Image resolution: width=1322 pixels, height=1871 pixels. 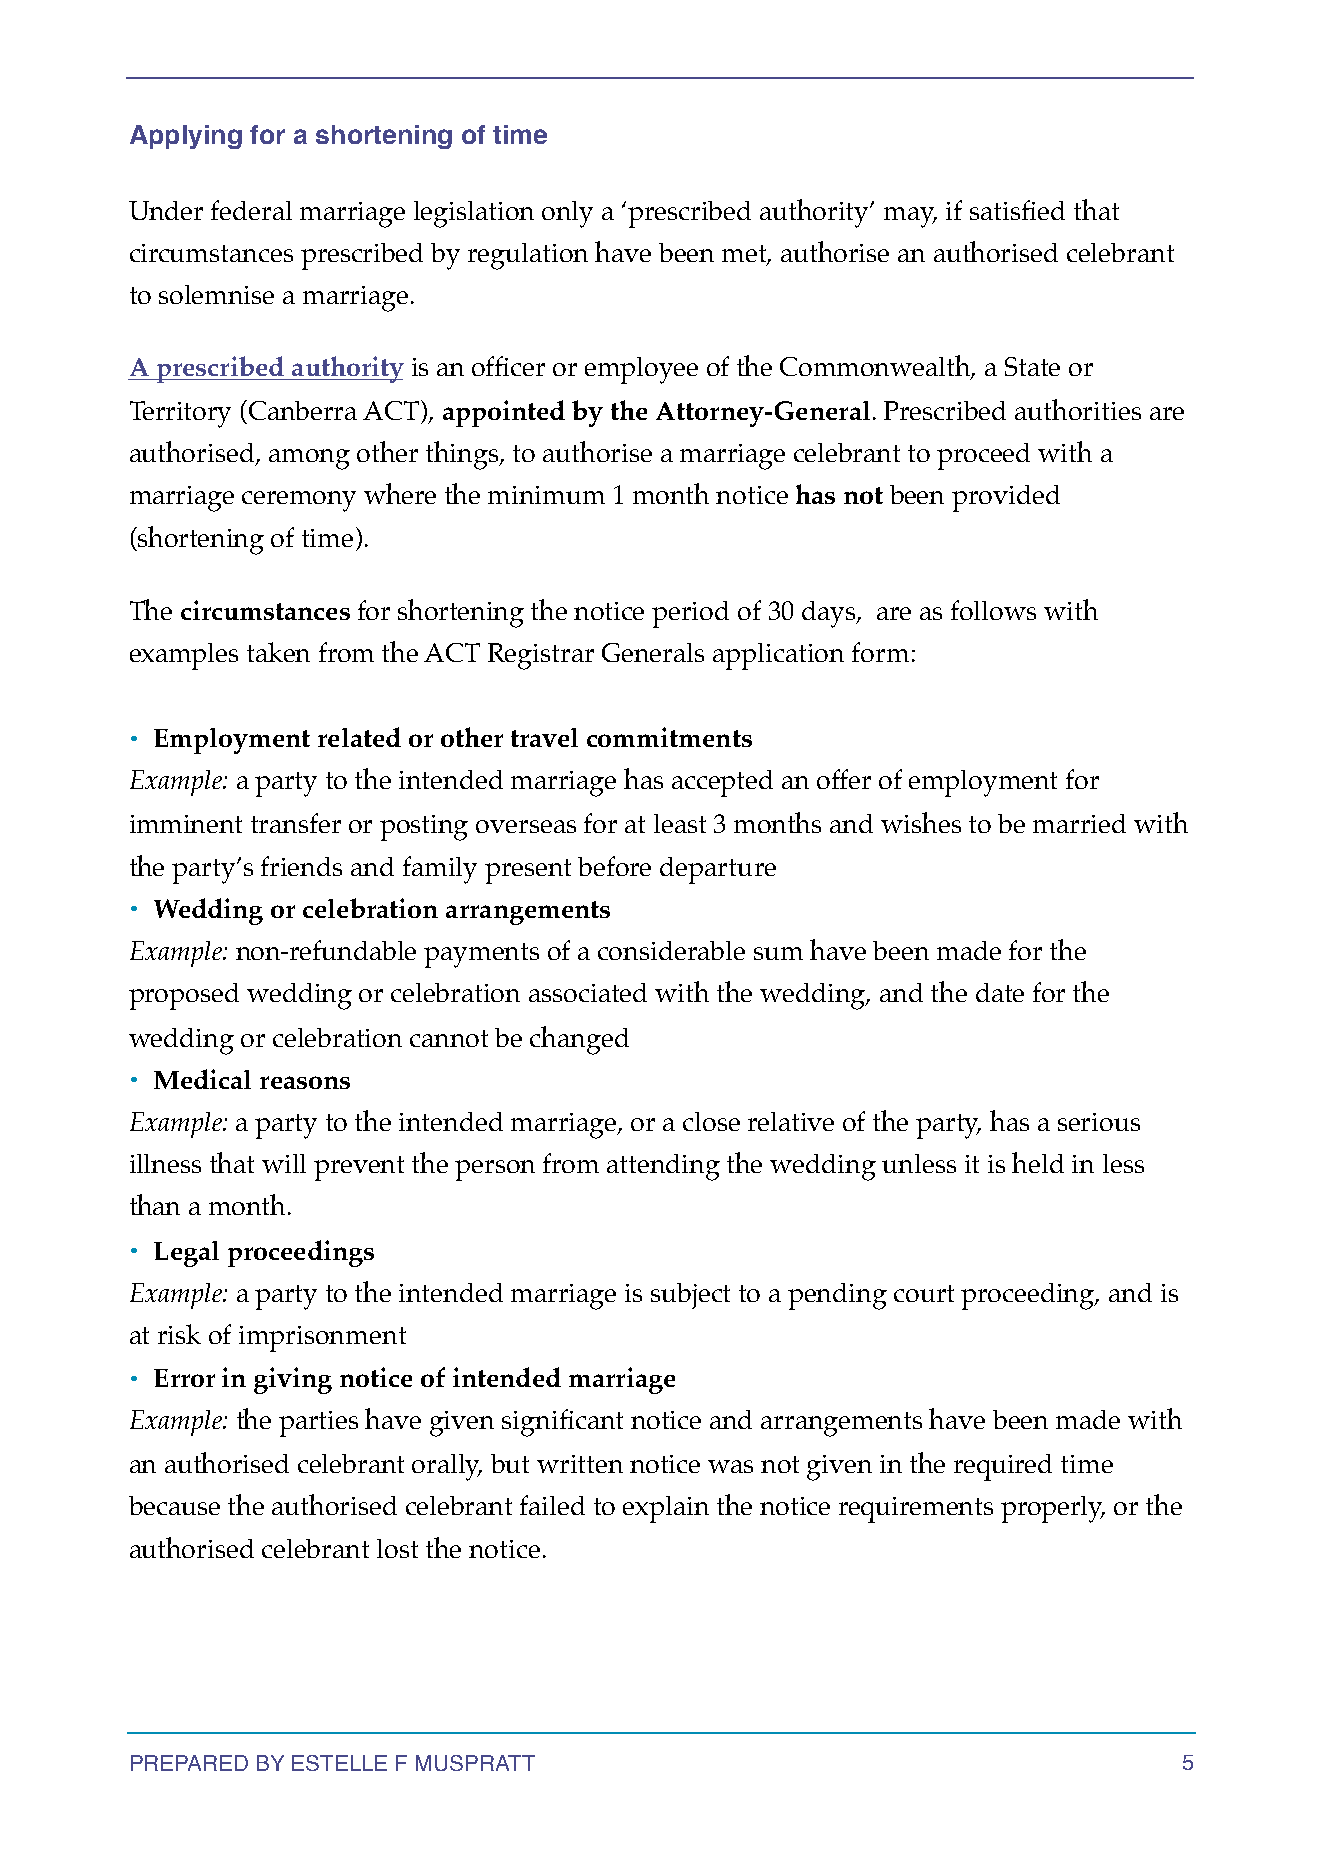 I want to click on period, so click(x=690, y=614).
